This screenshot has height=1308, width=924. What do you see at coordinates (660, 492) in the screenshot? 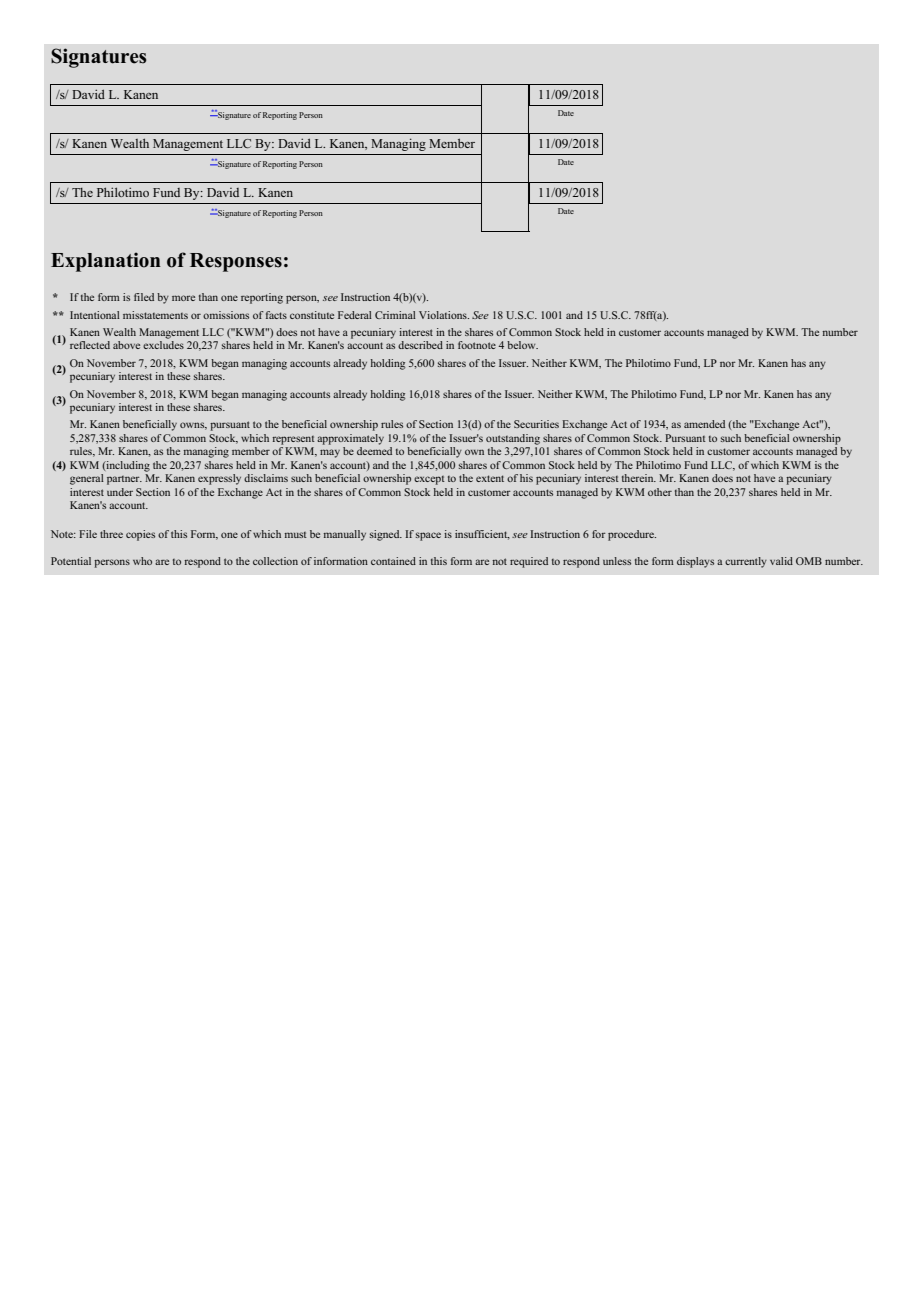
I see `other` at bounding box center [660, 492].
